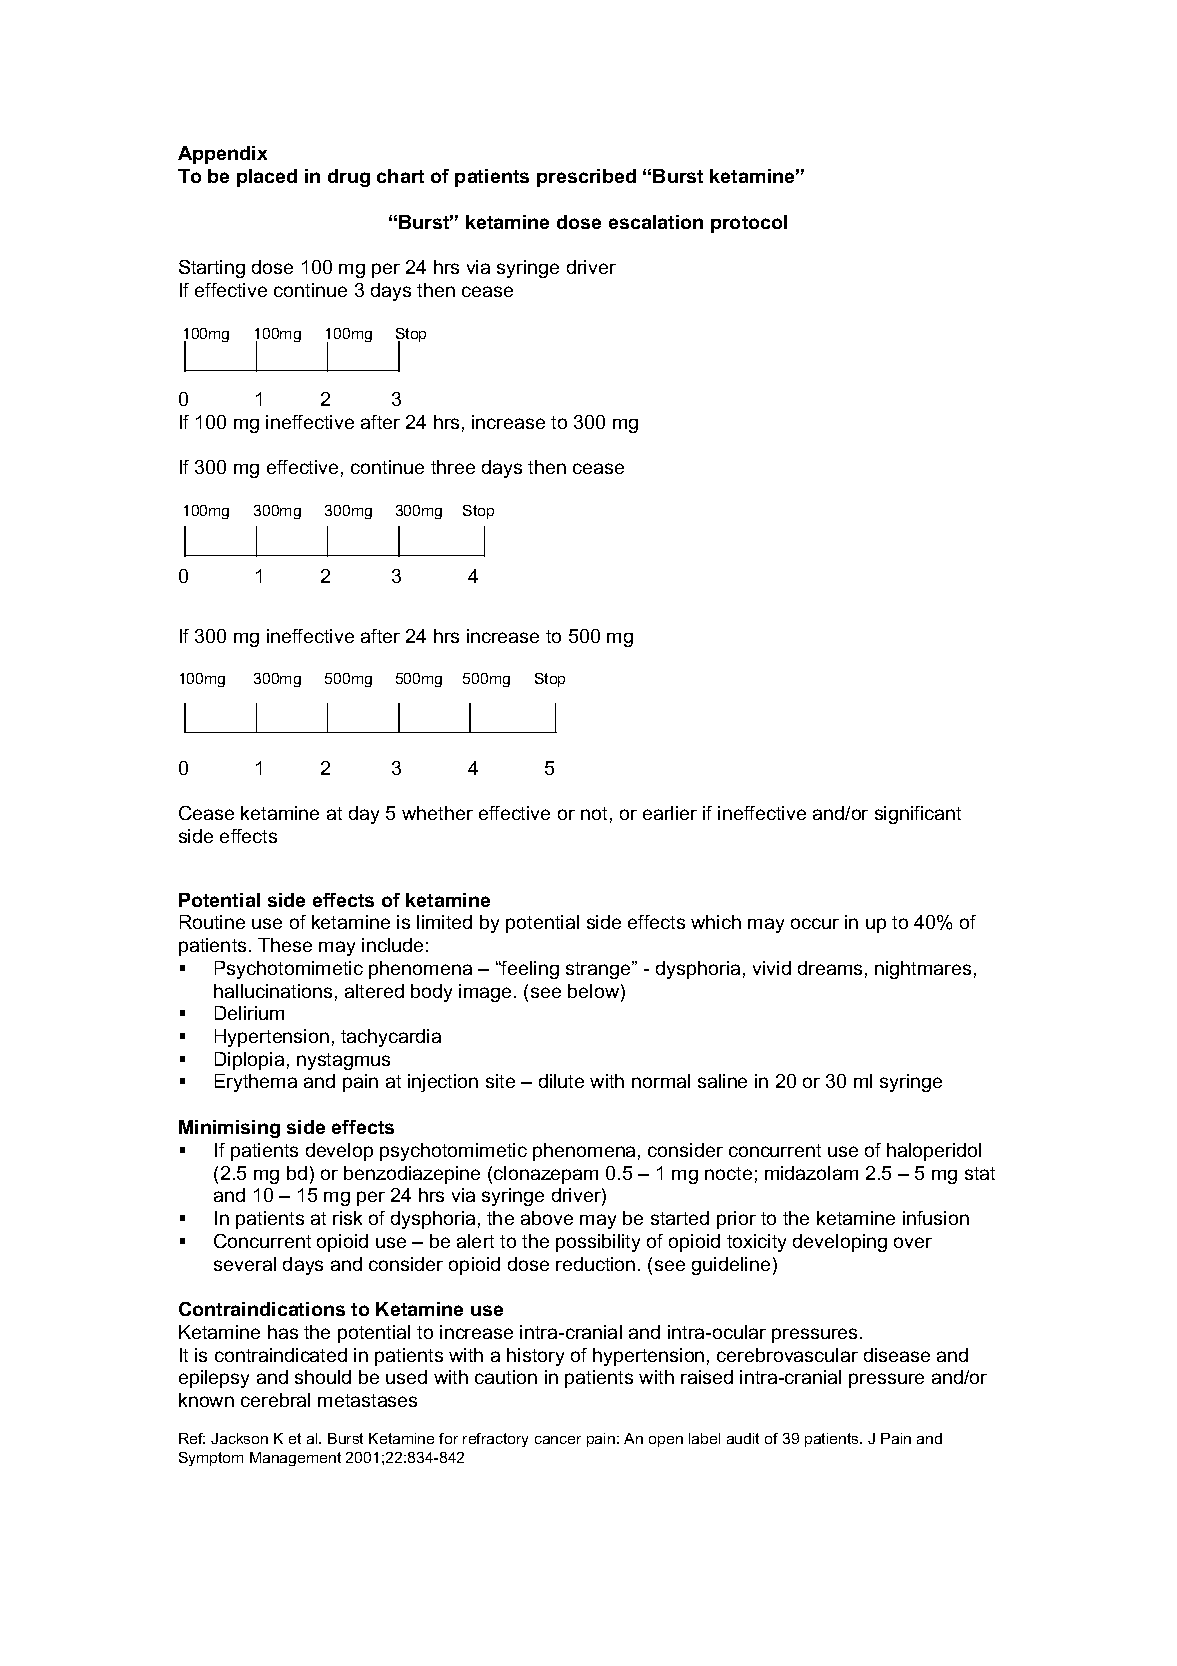 This image has width=1177, height=1666. Describe the element at coordinates (656, 222) in the image. I see `escalation` at that location.
